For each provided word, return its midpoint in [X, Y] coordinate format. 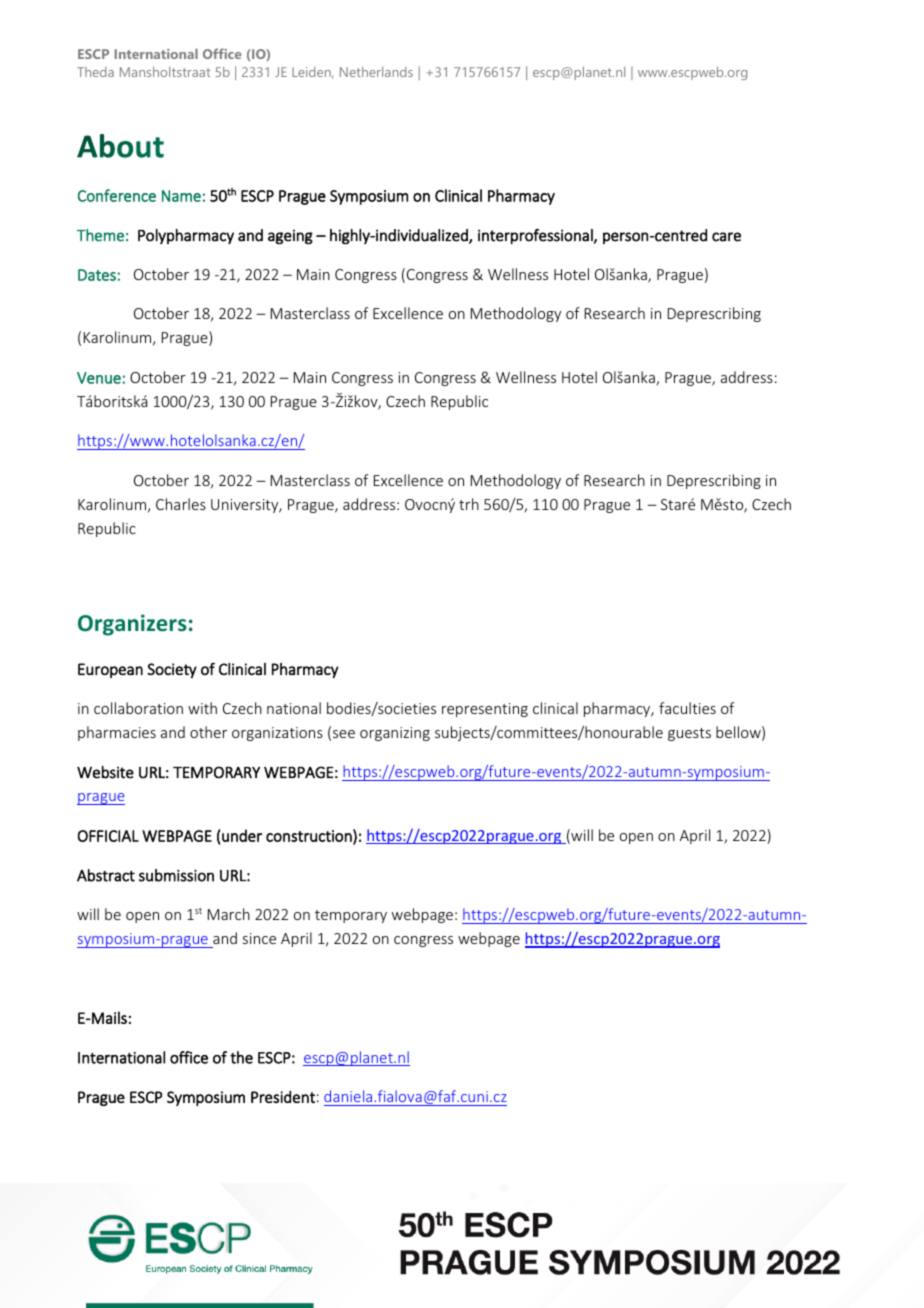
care [726, 237]
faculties [687, 708]
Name [181, 196]
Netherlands [376, 72]
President [283, 1097]
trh [469, 504]
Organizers [132, 625]
